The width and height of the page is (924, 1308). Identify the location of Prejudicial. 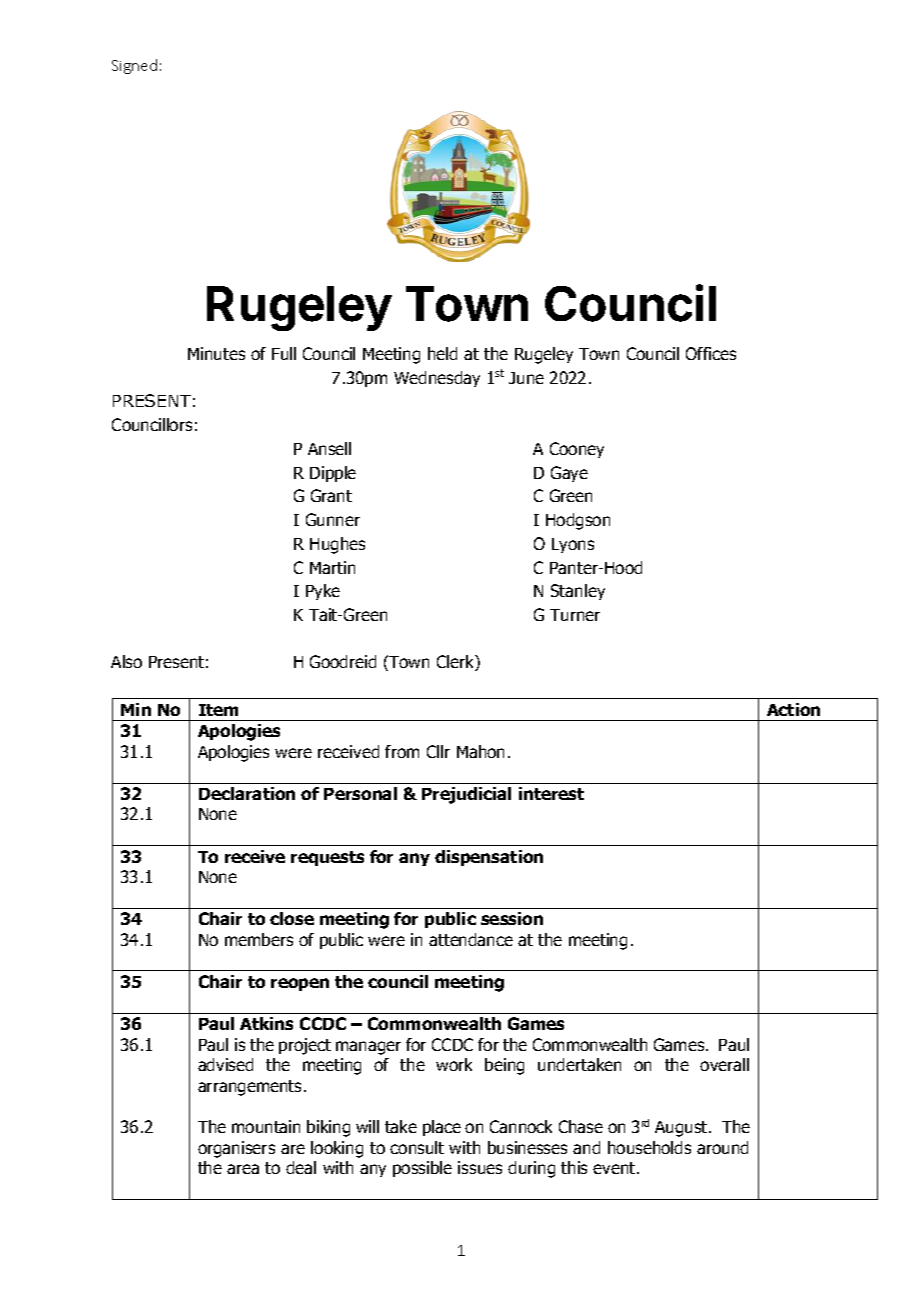
(466, 795).
